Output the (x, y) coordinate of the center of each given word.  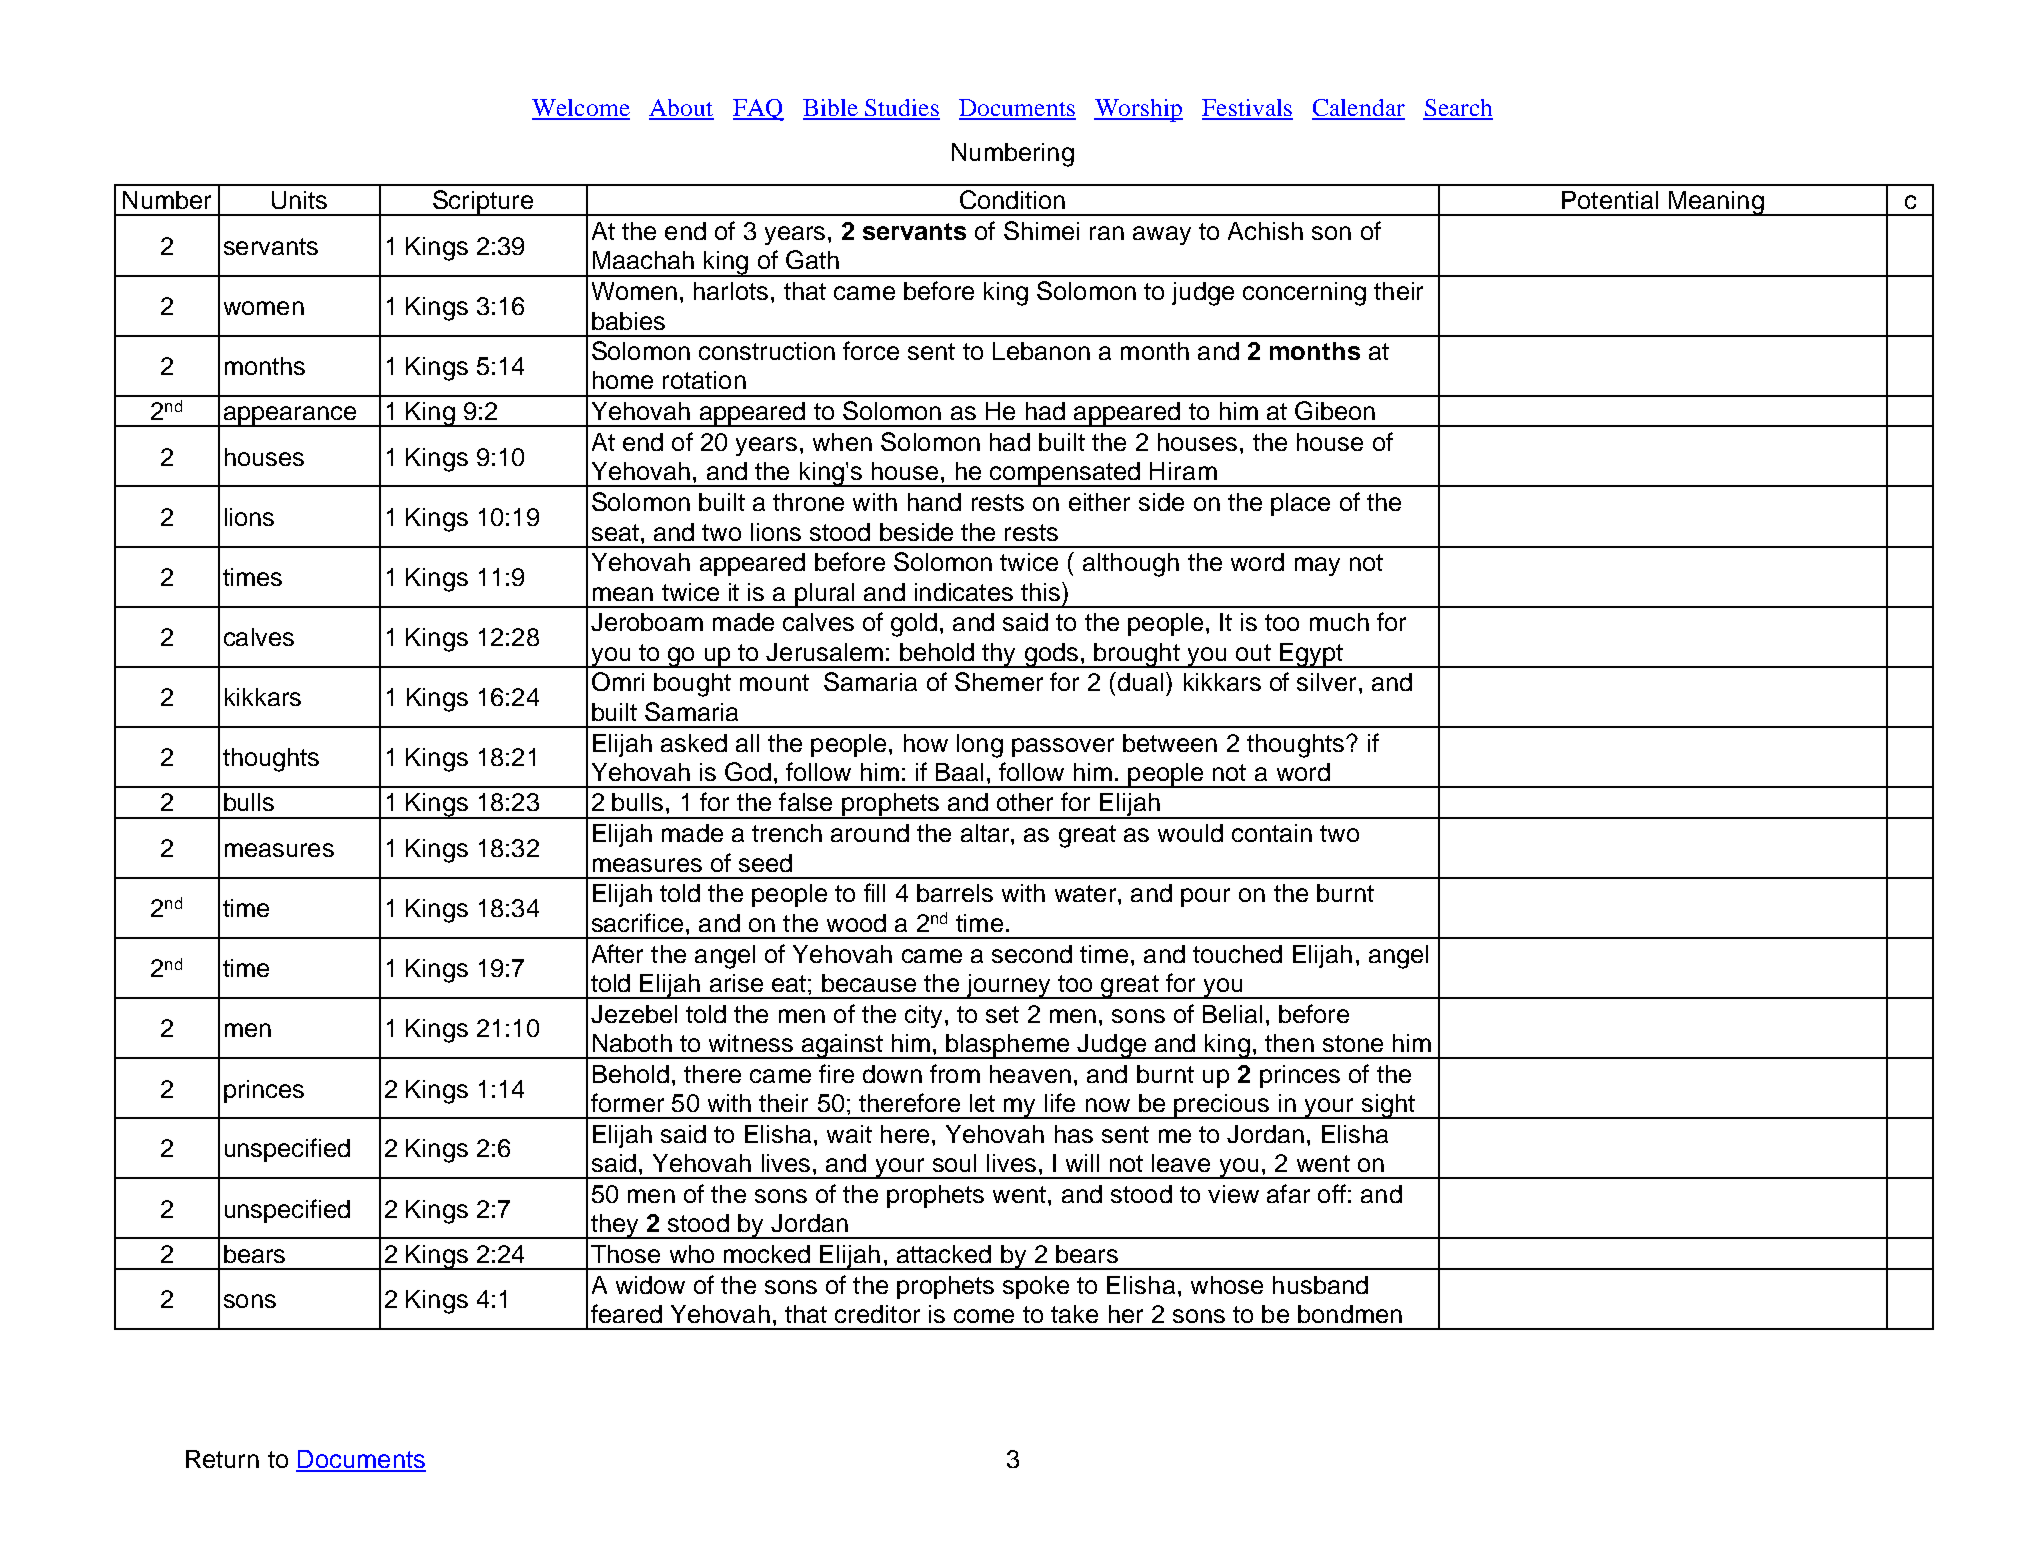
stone (1353, 1043)
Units (299, 200)
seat (615, 532)
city (923, 1016)
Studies (901, 109)
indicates (964, 592)
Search (1458, 109)
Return (222, 1459)
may (1317, 566)
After (617, 953)
